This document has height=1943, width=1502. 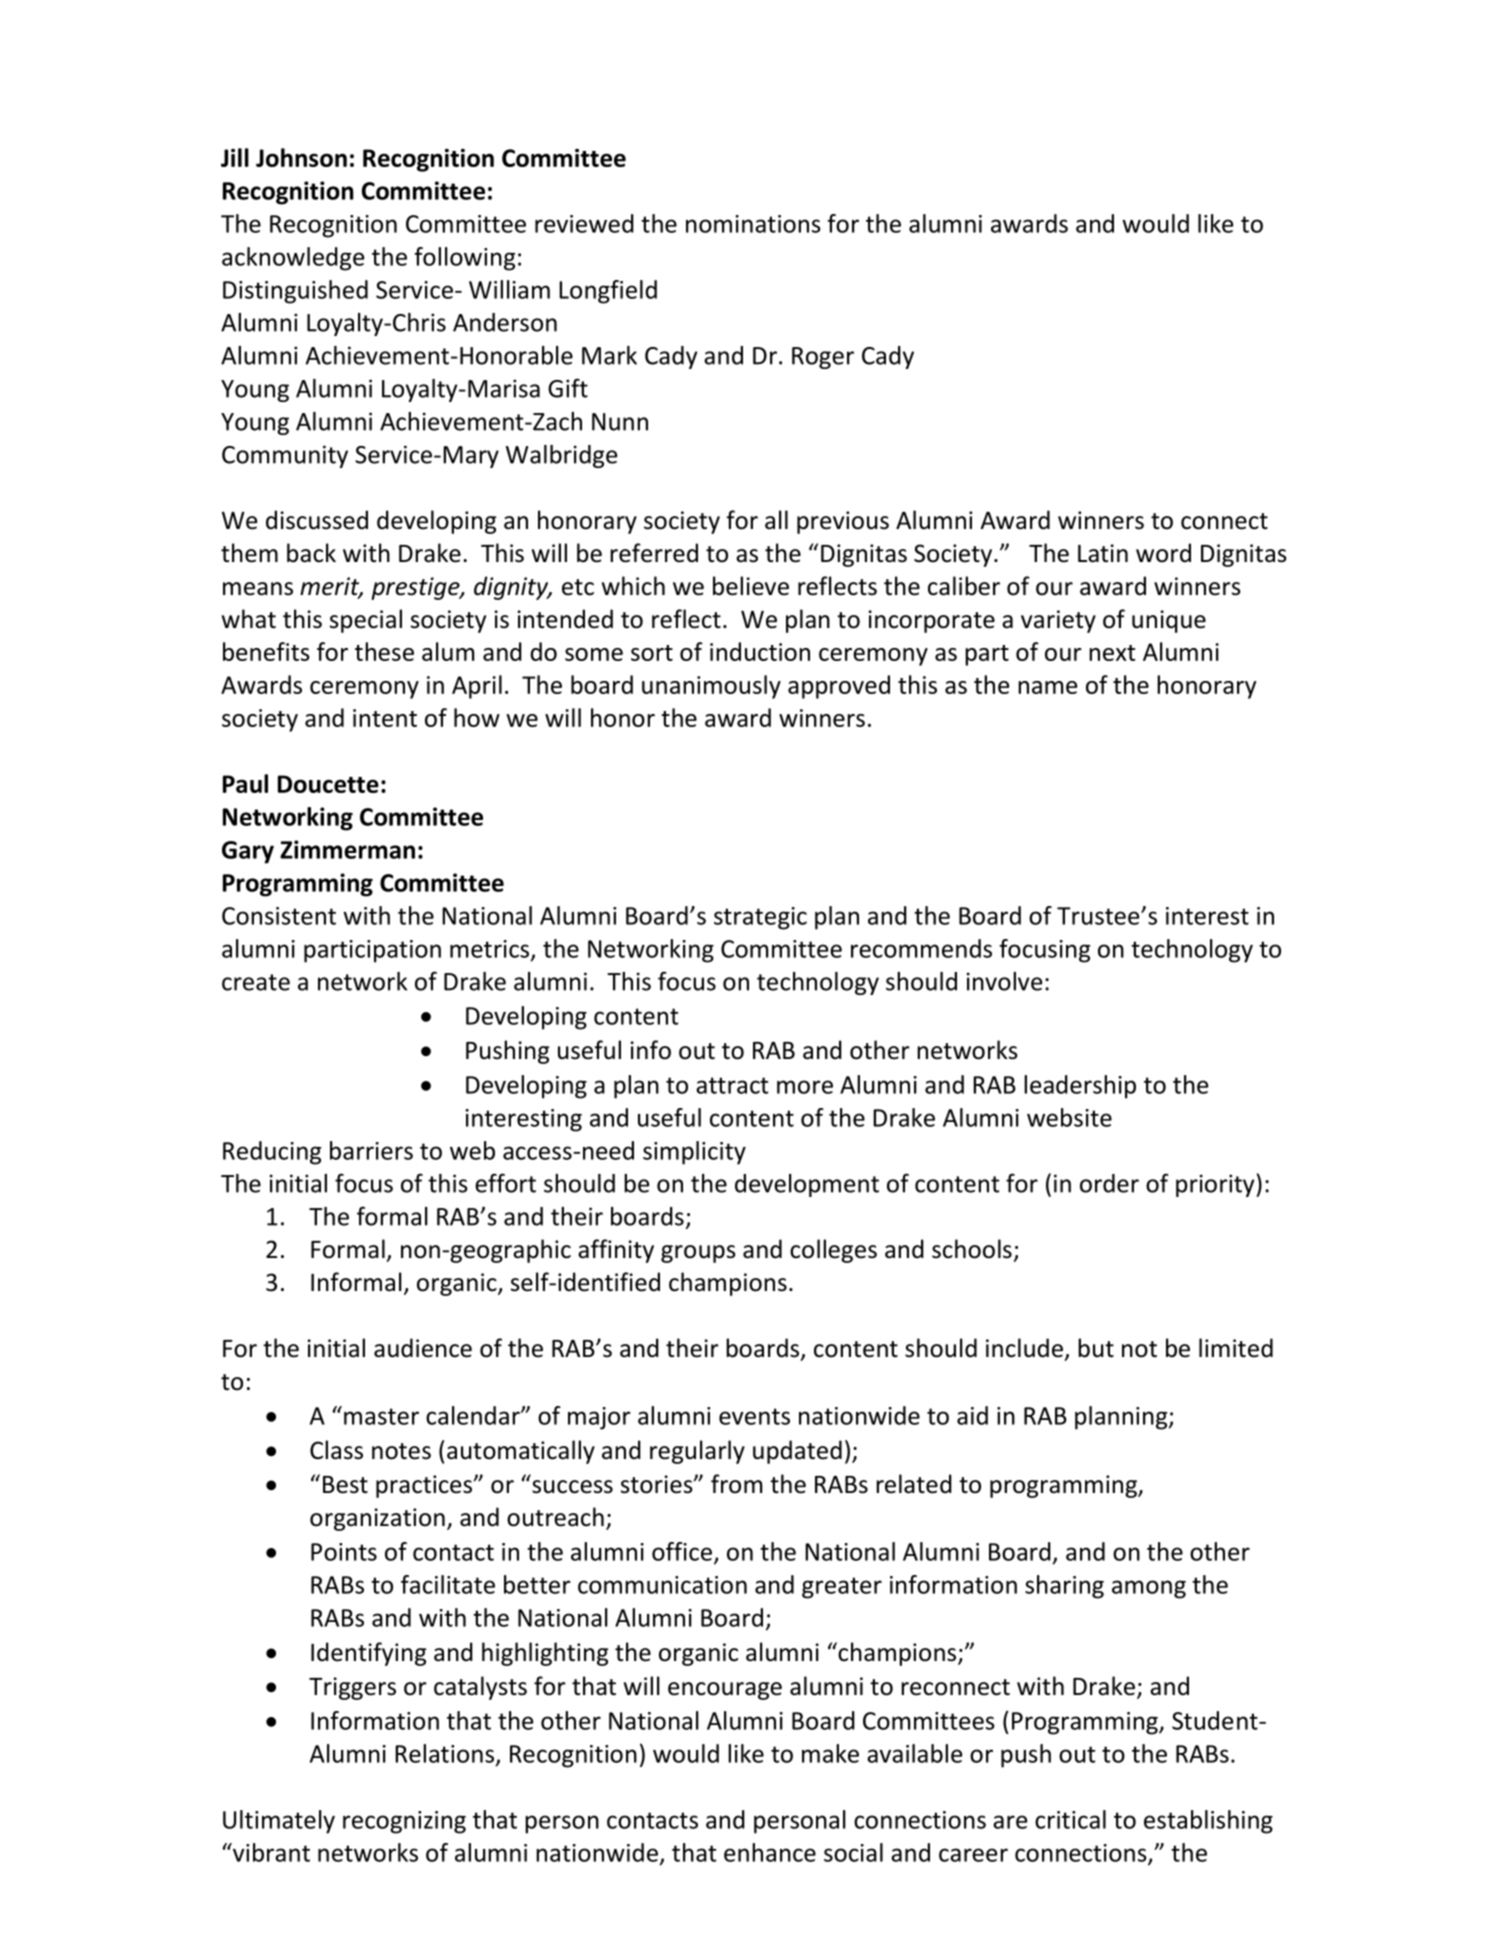 I want to click on leadership, so click(x=1080, y=1087).
